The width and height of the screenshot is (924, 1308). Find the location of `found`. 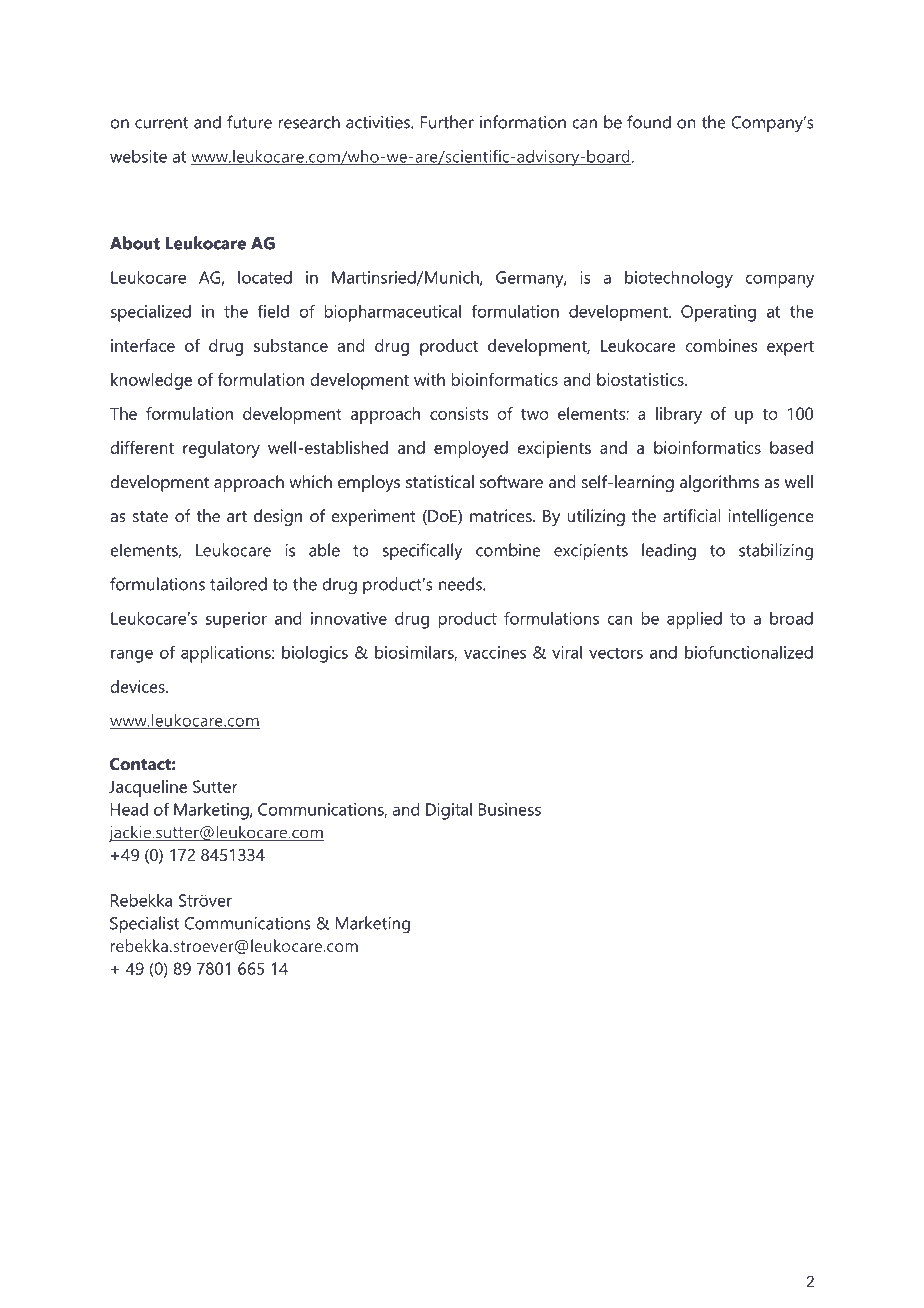

found is located at coordinates (649, 122).
